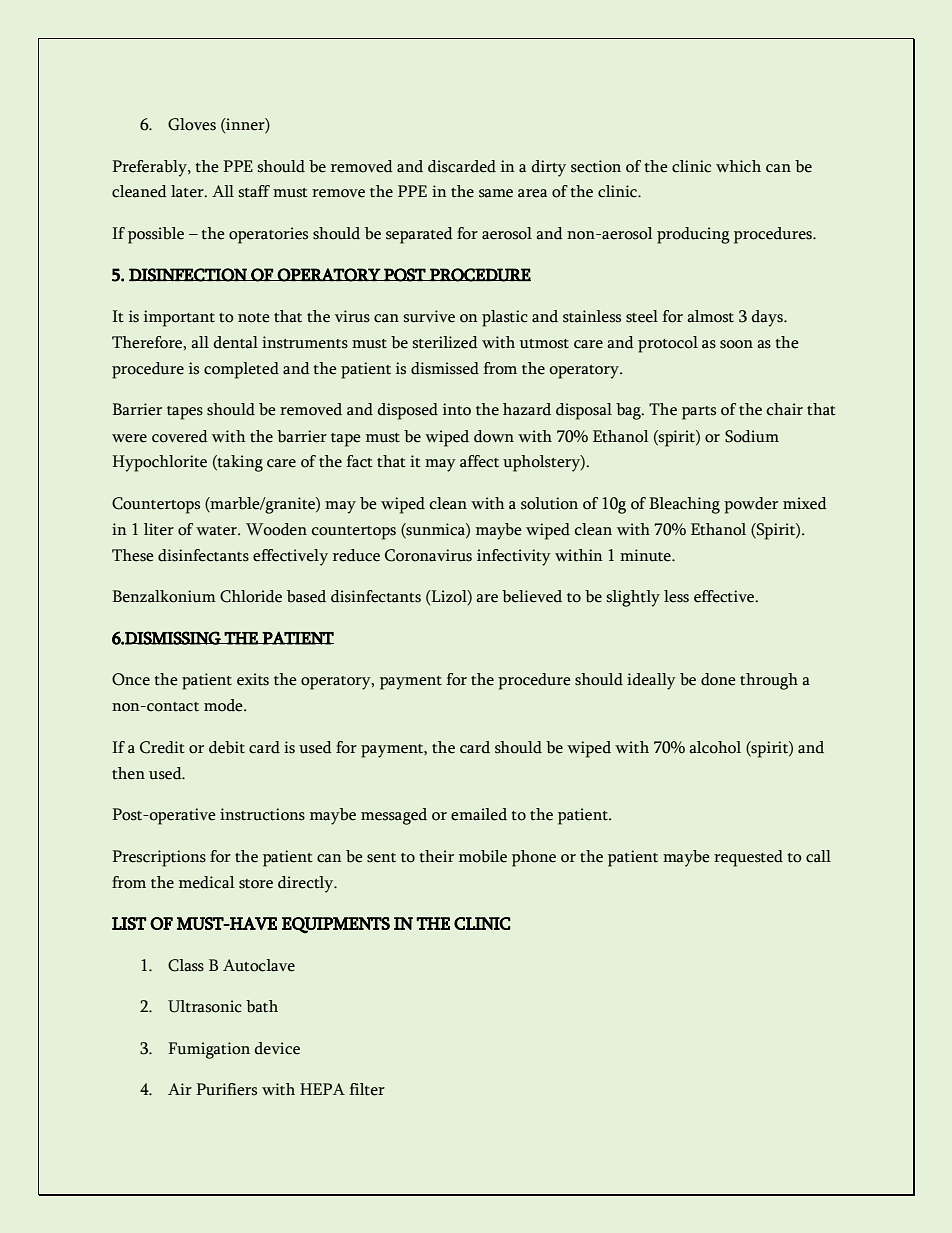 Image resolution: width=952 pixels, height=1233 pixels. What do you see at coordinates (251, 596) in the document?
I see `Chloride` at bounding box center [251, 596].
